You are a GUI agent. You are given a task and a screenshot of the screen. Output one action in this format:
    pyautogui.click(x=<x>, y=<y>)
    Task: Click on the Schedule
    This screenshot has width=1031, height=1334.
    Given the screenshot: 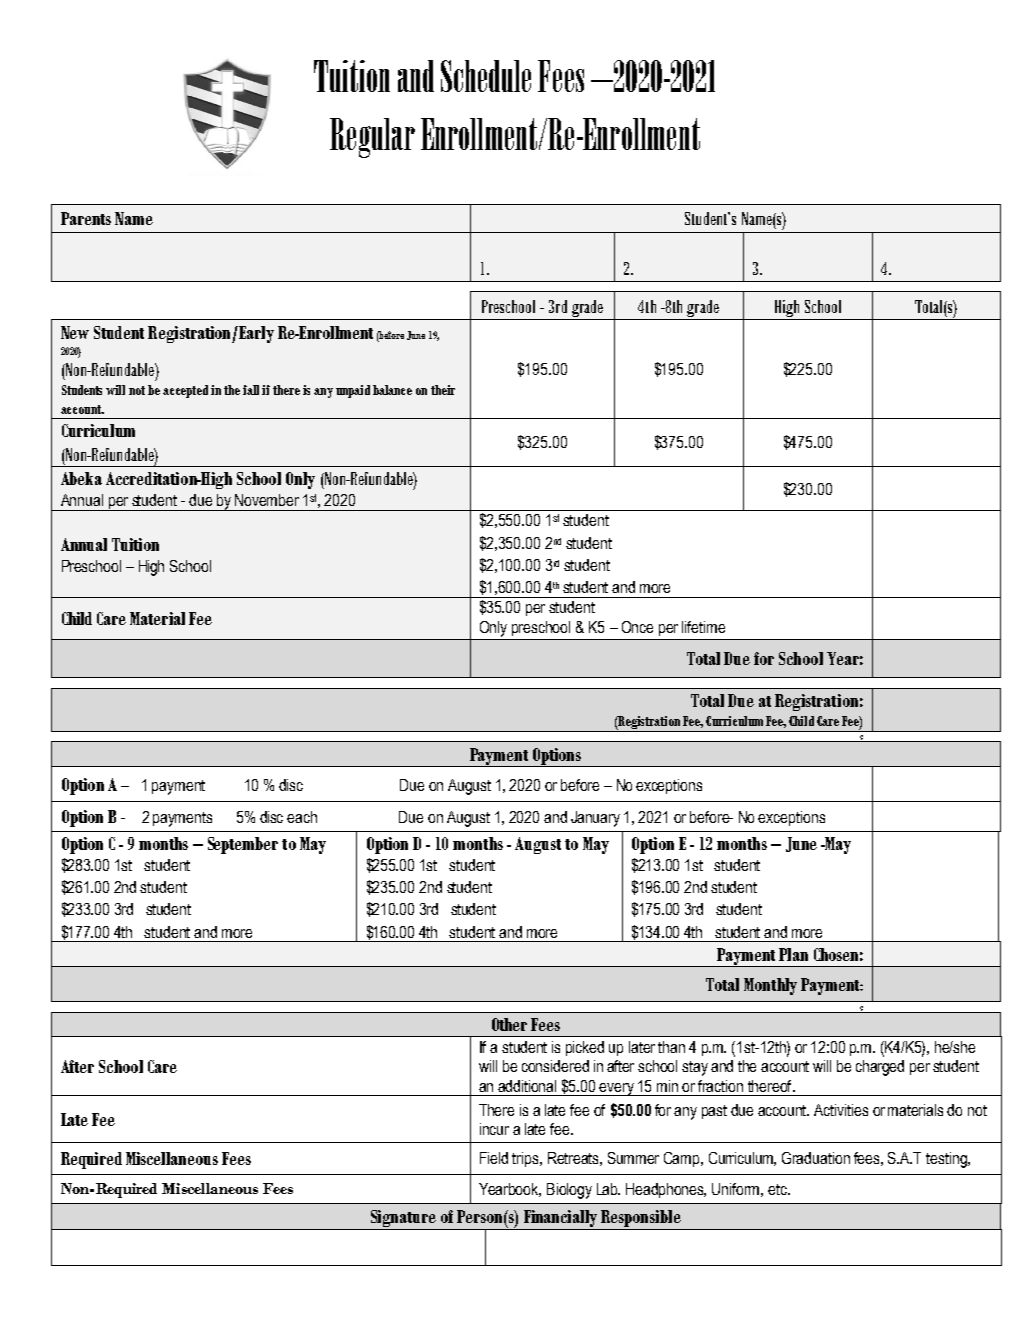 What is the action you would take?
    pyautogui.click(x=486, y=76)
